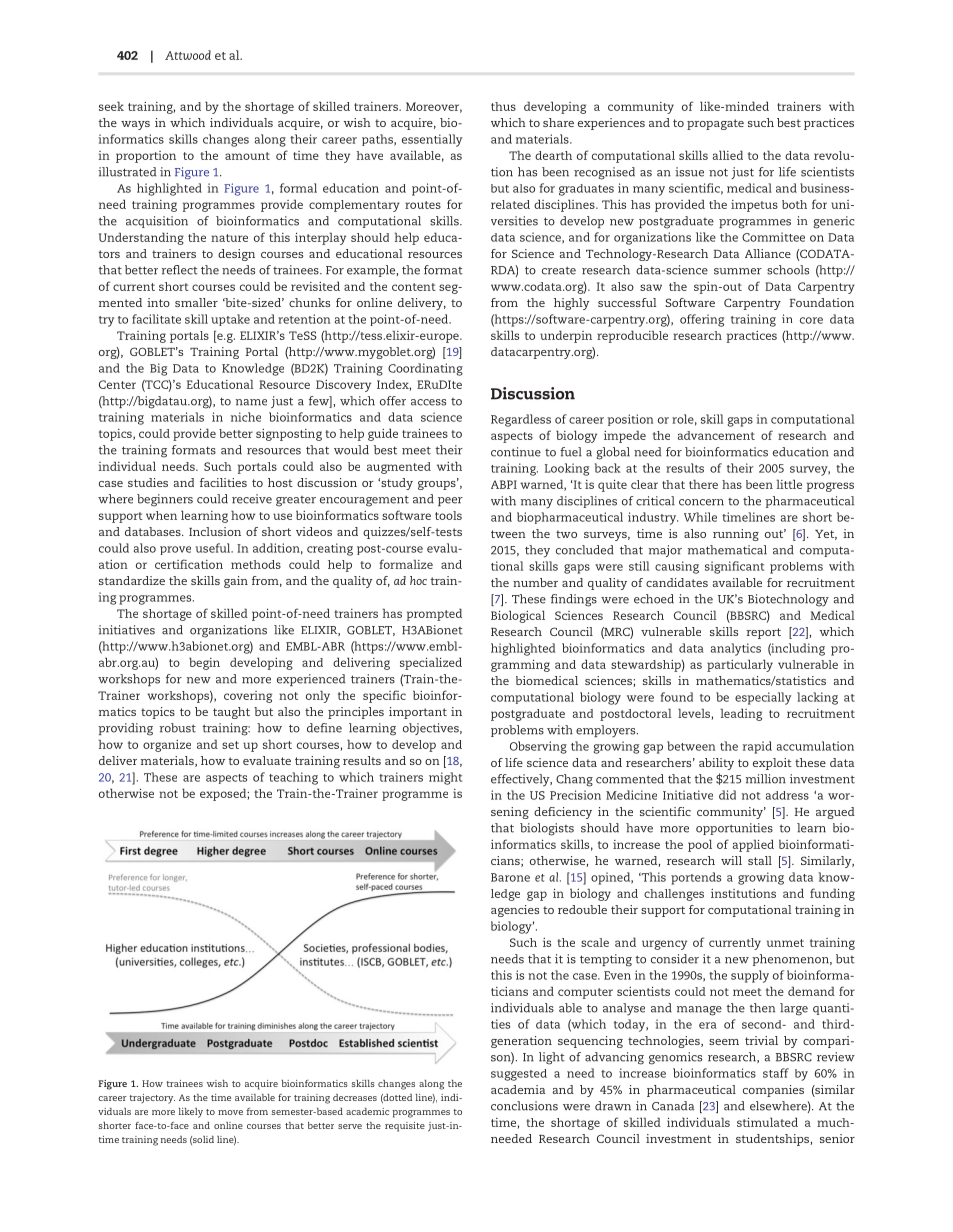  Describe the element at coordinates (230, 1112) in the screenshot. I see `move` at that location.
